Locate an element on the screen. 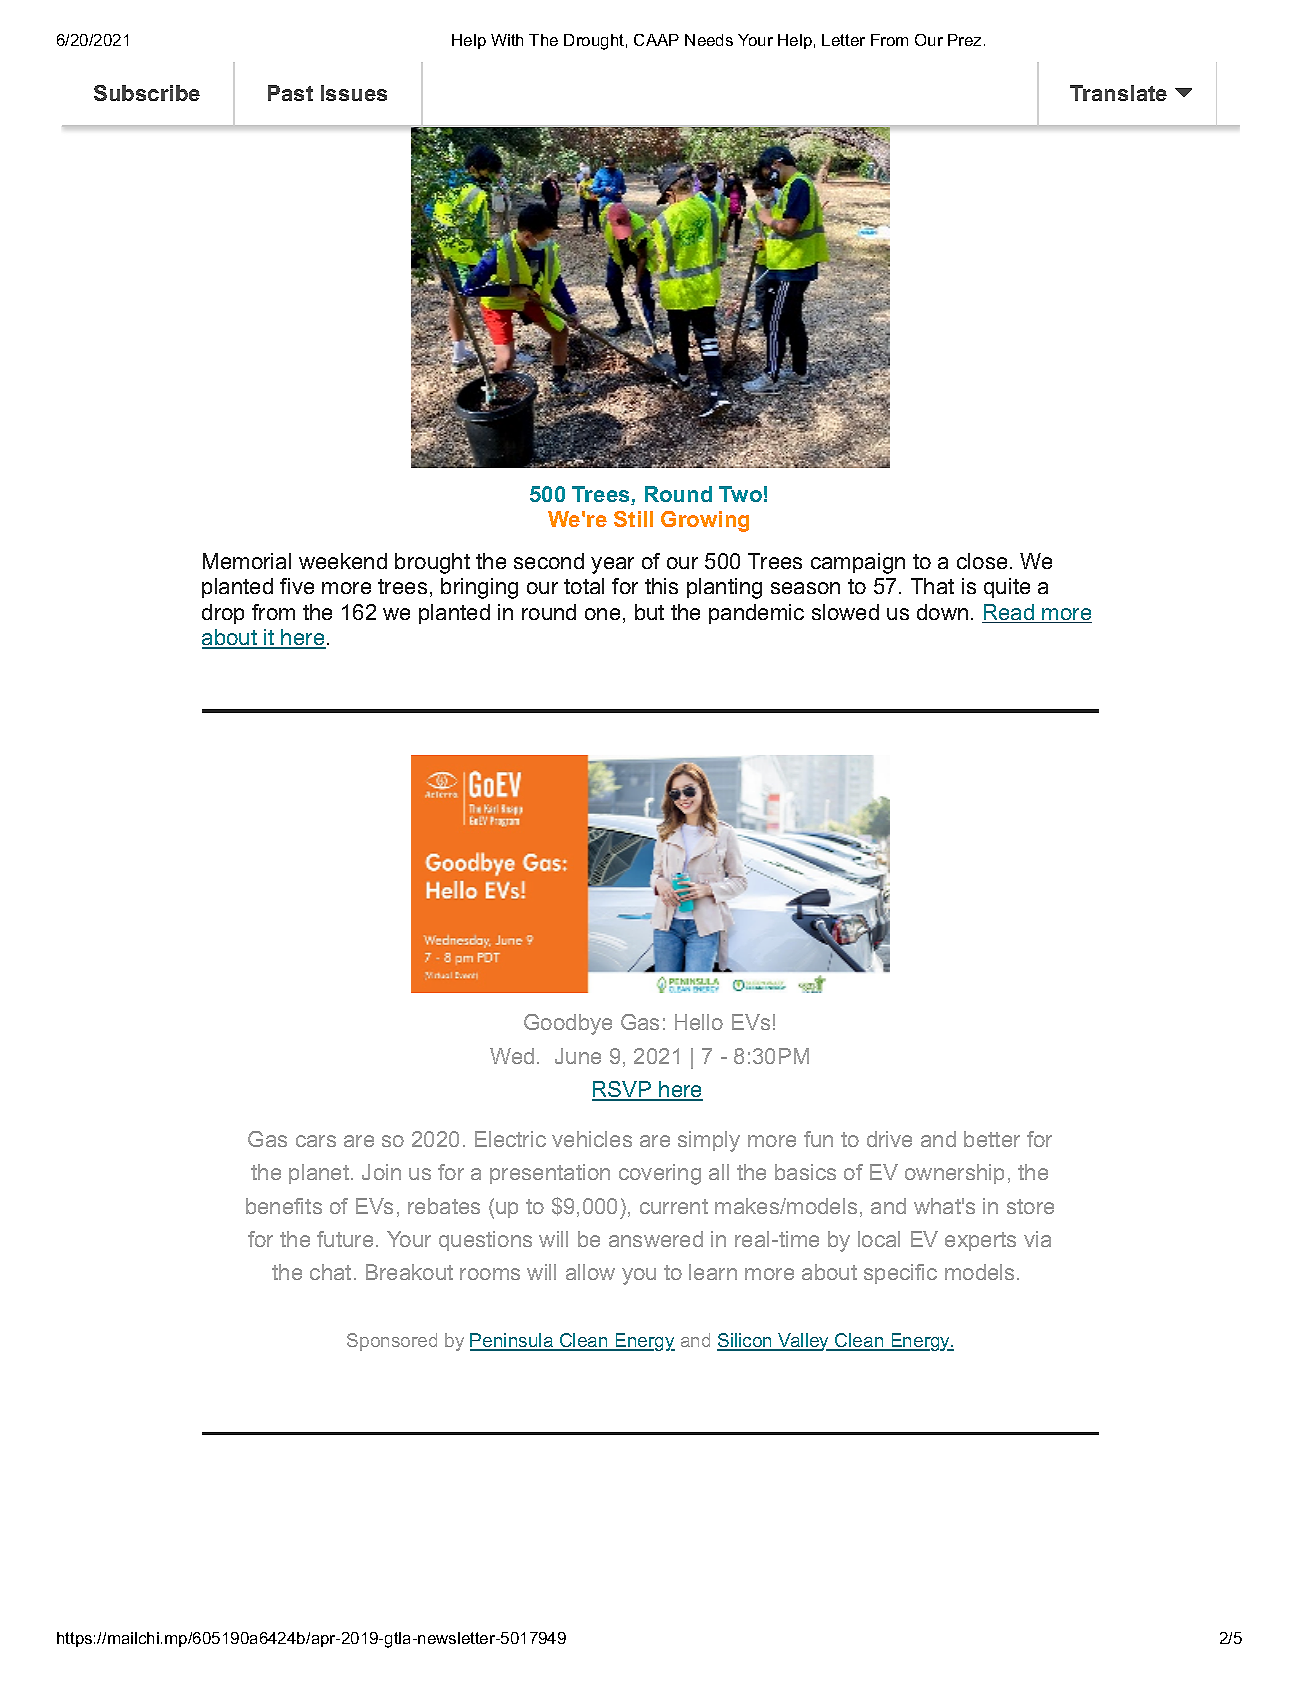  Prez is located at coordinates (964, 40).
